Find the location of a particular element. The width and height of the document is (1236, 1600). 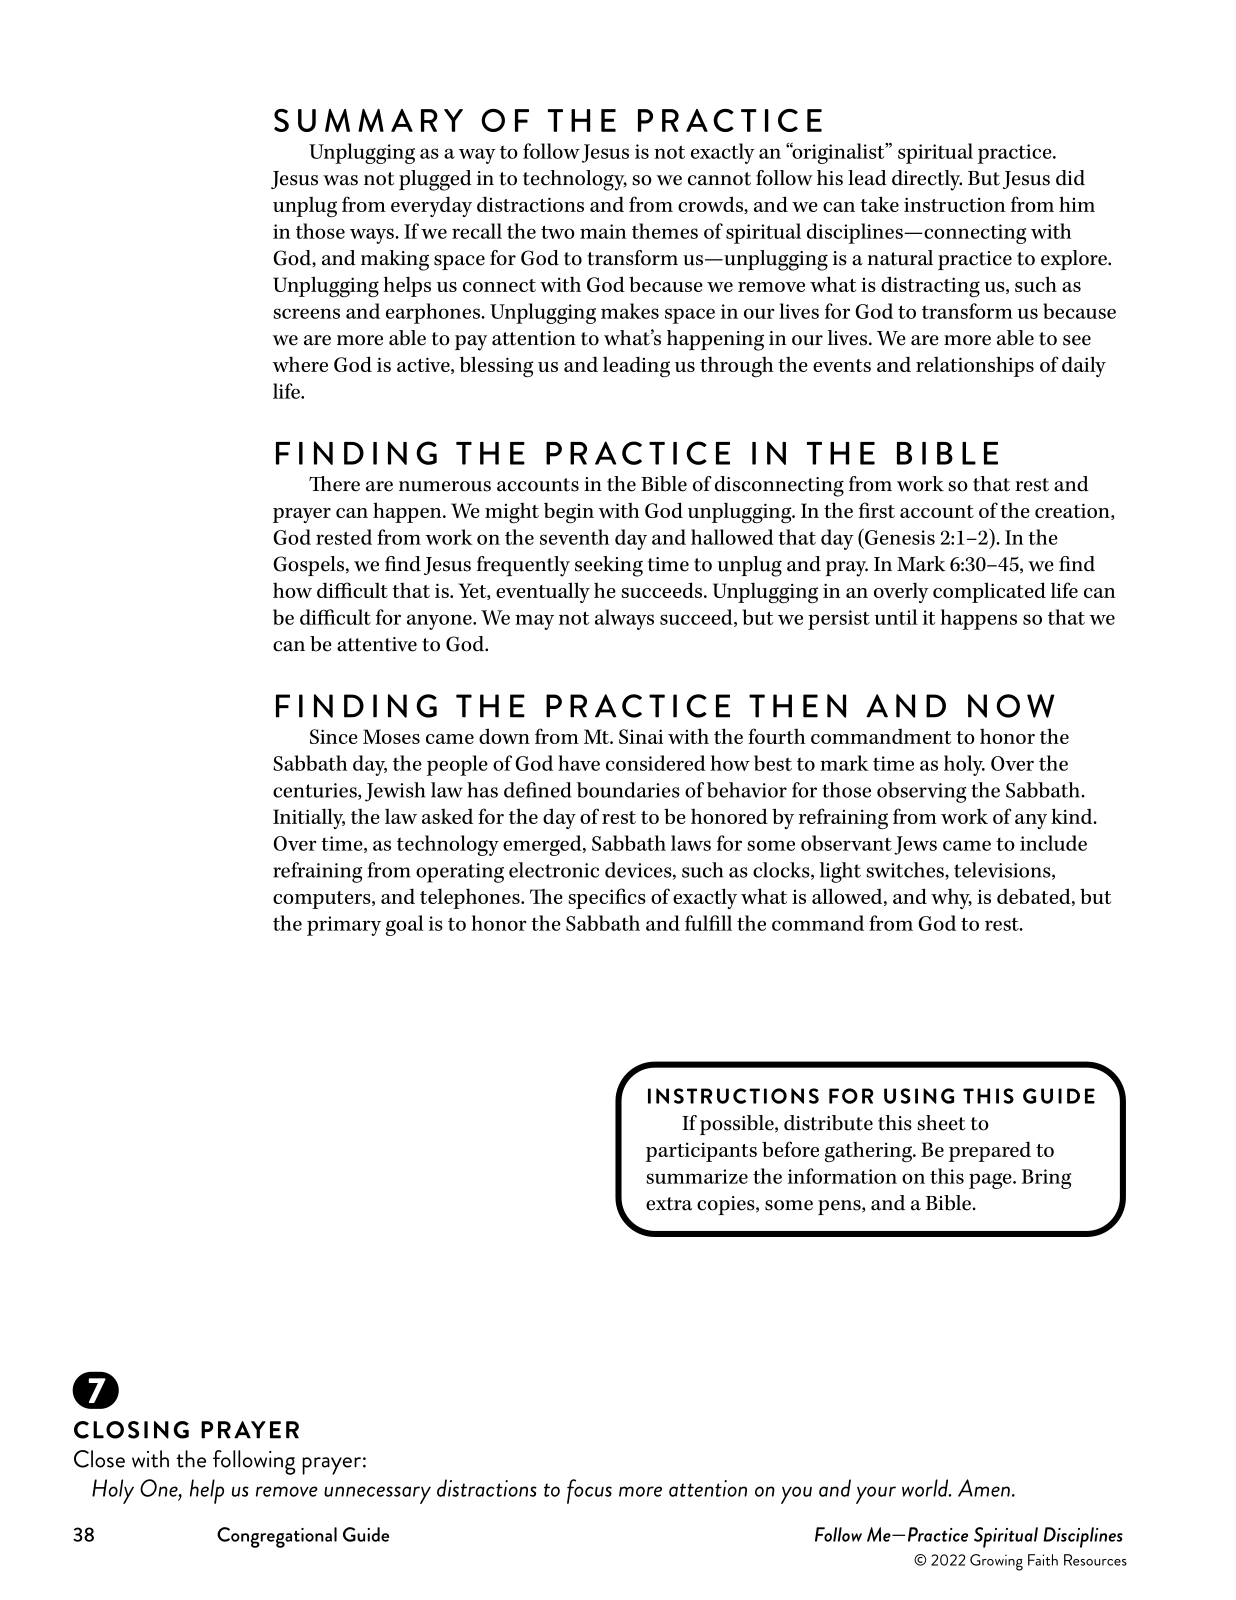

televisions is located at coordinates (1003, 871).
